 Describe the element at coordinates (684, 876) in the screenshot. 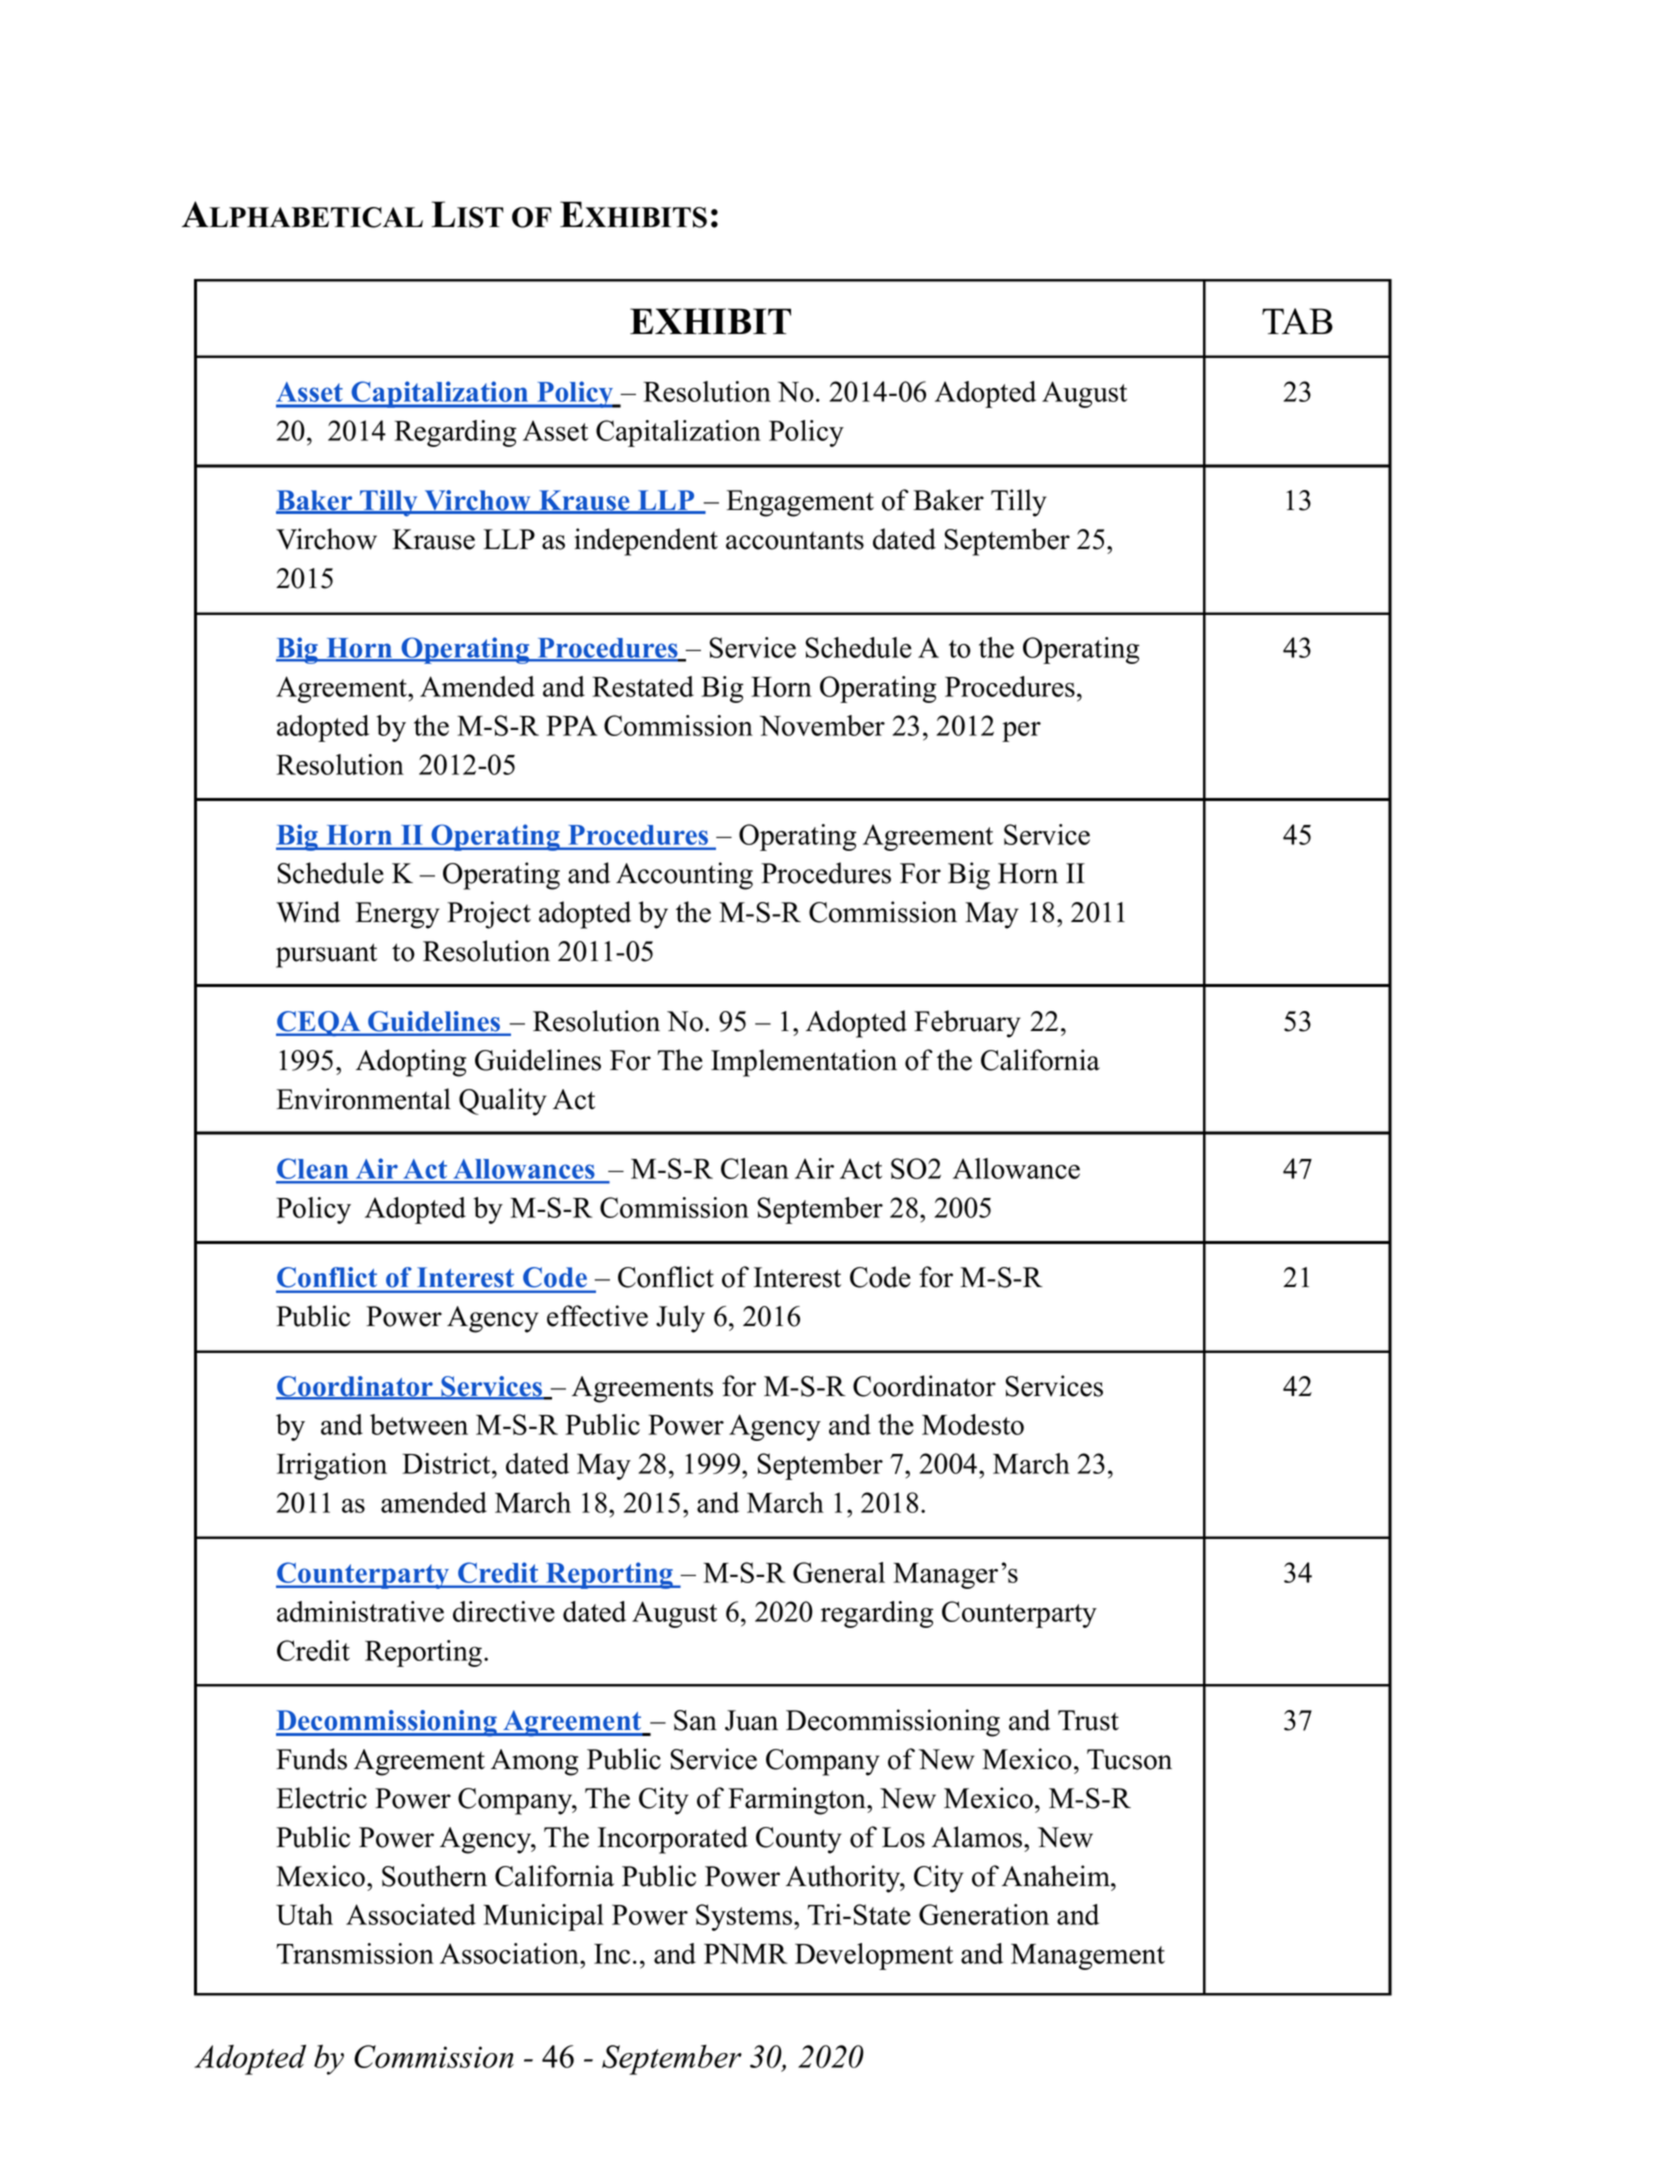

I see `Accounting` at that location.
